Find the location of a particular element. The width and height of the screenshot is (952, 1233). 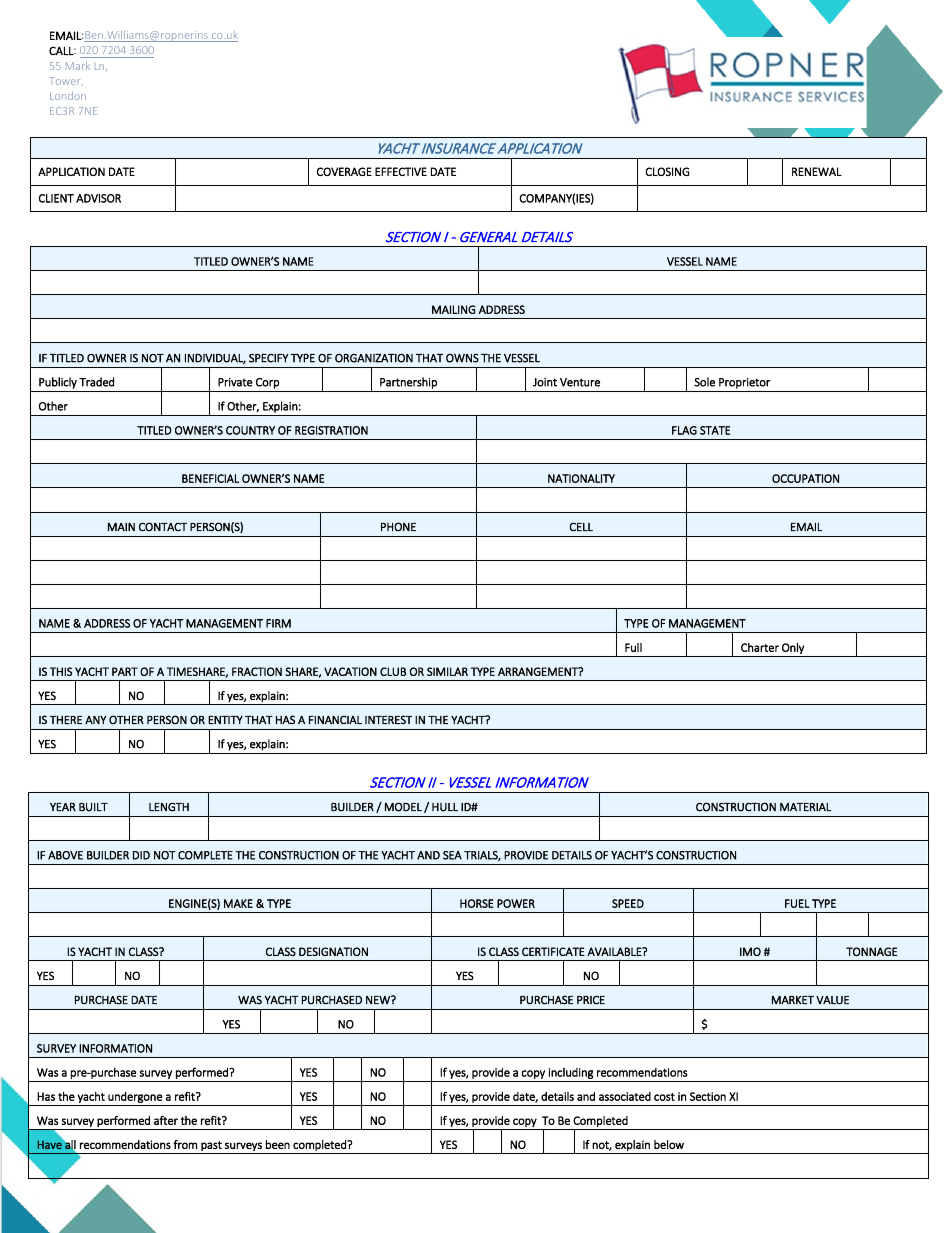

FIRM is located at coordinates (278, 623).
